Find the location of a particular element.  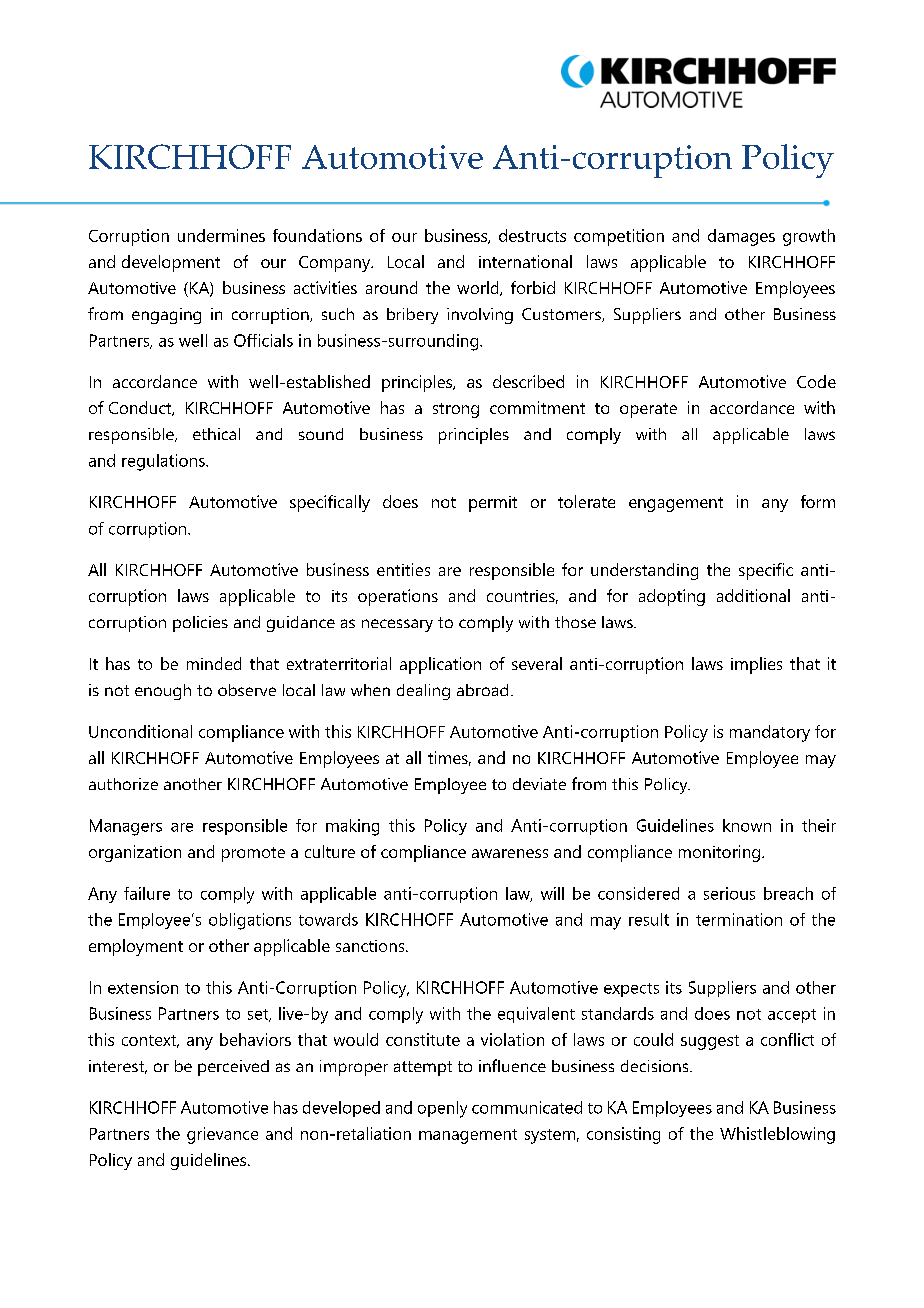

openly is located at coordinates (442, 1109).
